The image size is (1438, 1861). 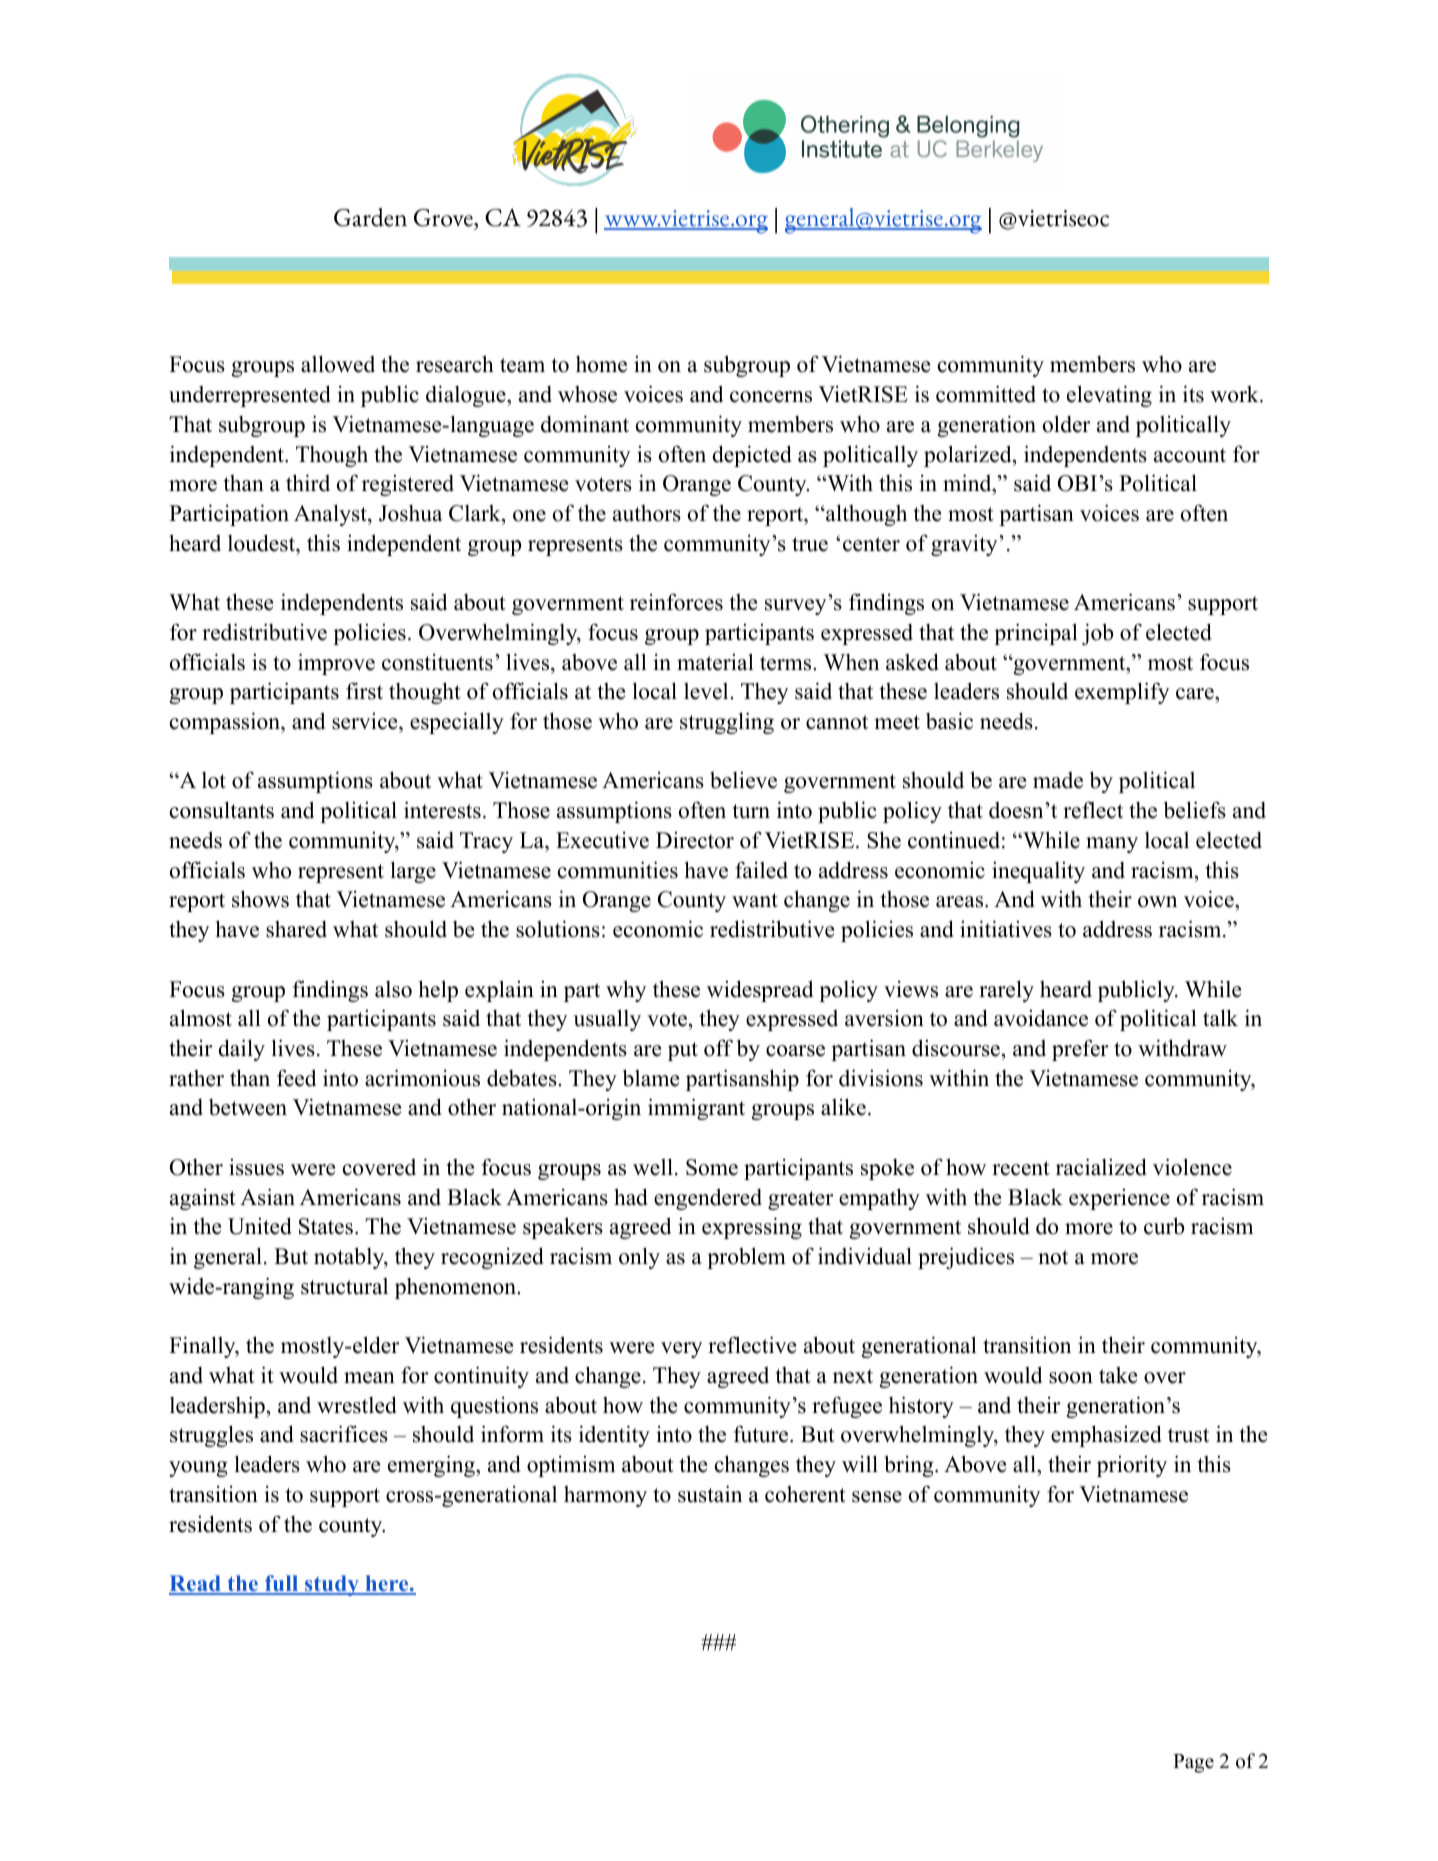 I want to click on sustain, so click(x=710, y=1494).
